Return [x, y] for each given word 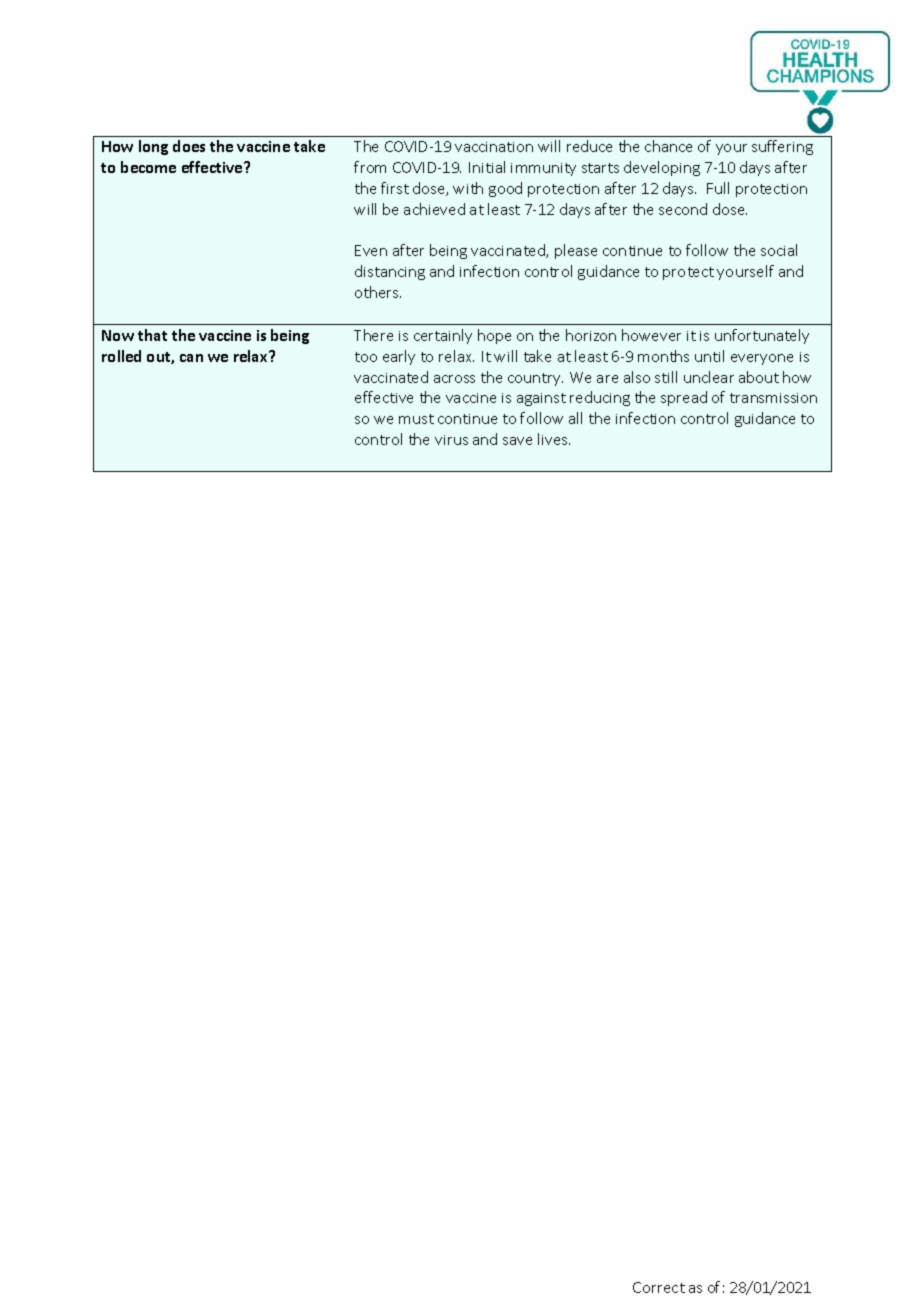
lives [554, 439]
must [416, 419]
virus [451, 440]
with [468, 188]
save [517, 441]
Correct [659, 1287]
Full [718, 188]
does [189, 146]
